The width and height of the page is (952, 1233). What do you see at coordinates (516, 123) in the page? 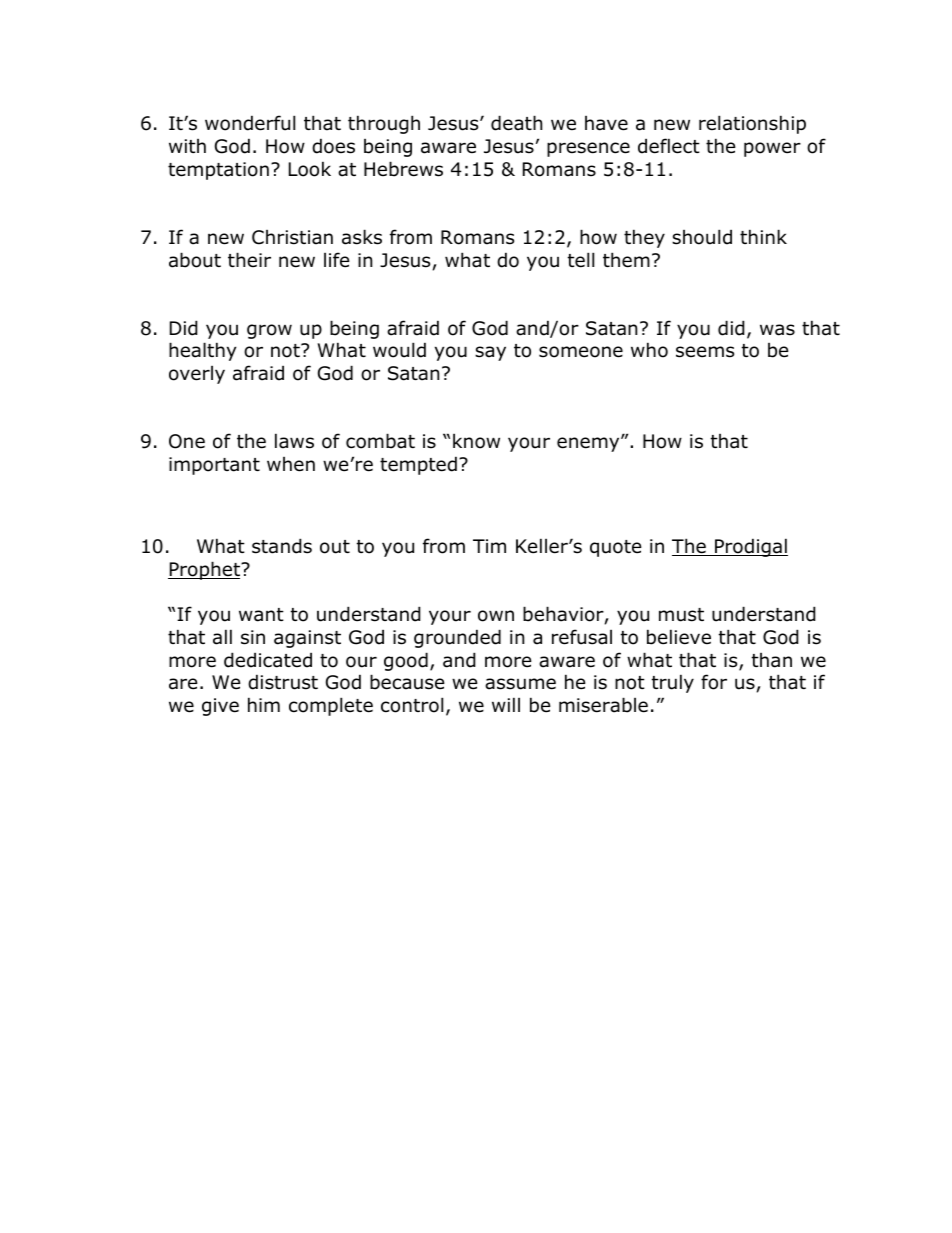
I see `death` at bounding box center [516, 123].
